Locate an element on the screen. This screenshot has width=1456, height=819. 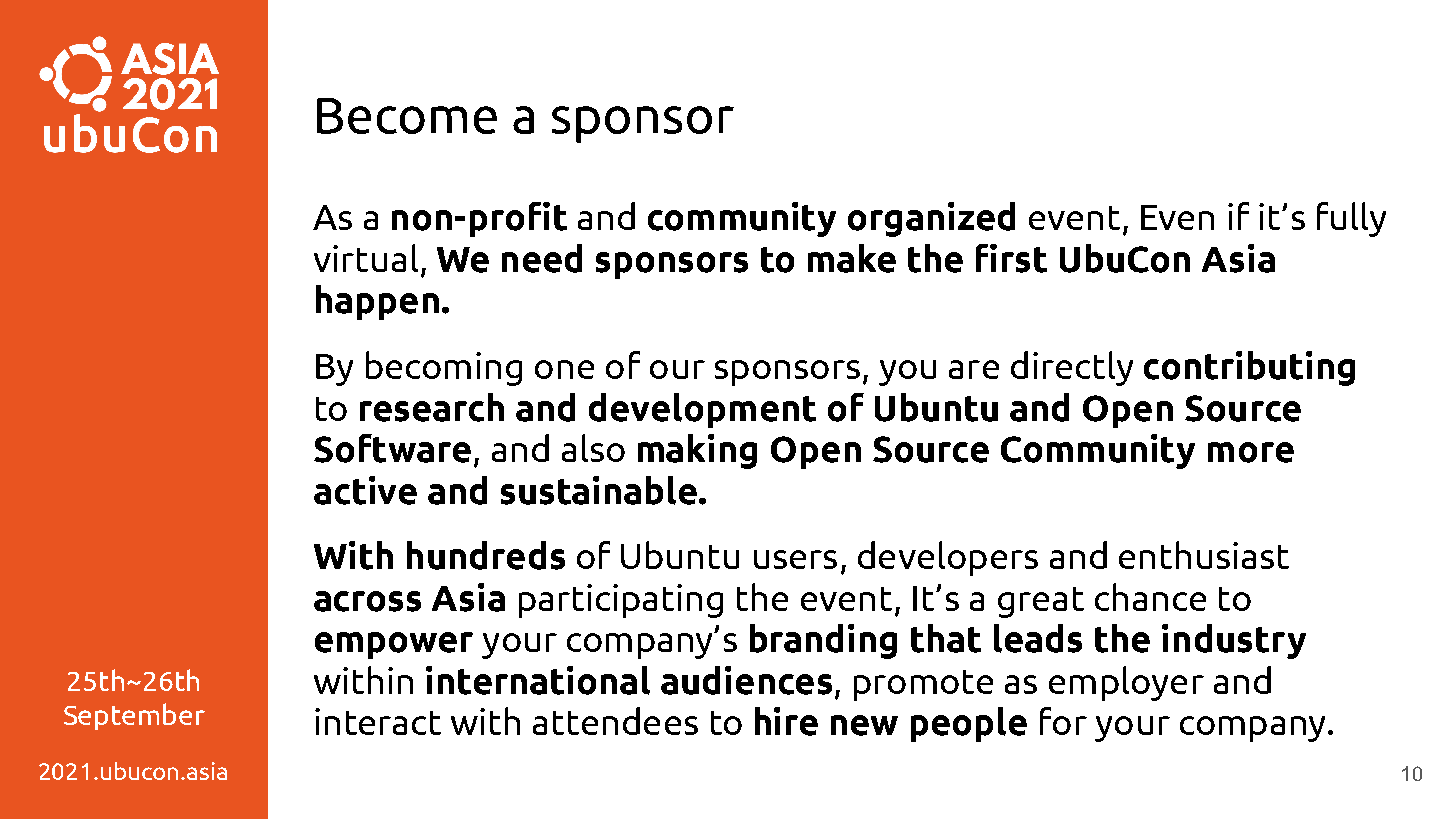
development is located at coordinates (702, 410).
